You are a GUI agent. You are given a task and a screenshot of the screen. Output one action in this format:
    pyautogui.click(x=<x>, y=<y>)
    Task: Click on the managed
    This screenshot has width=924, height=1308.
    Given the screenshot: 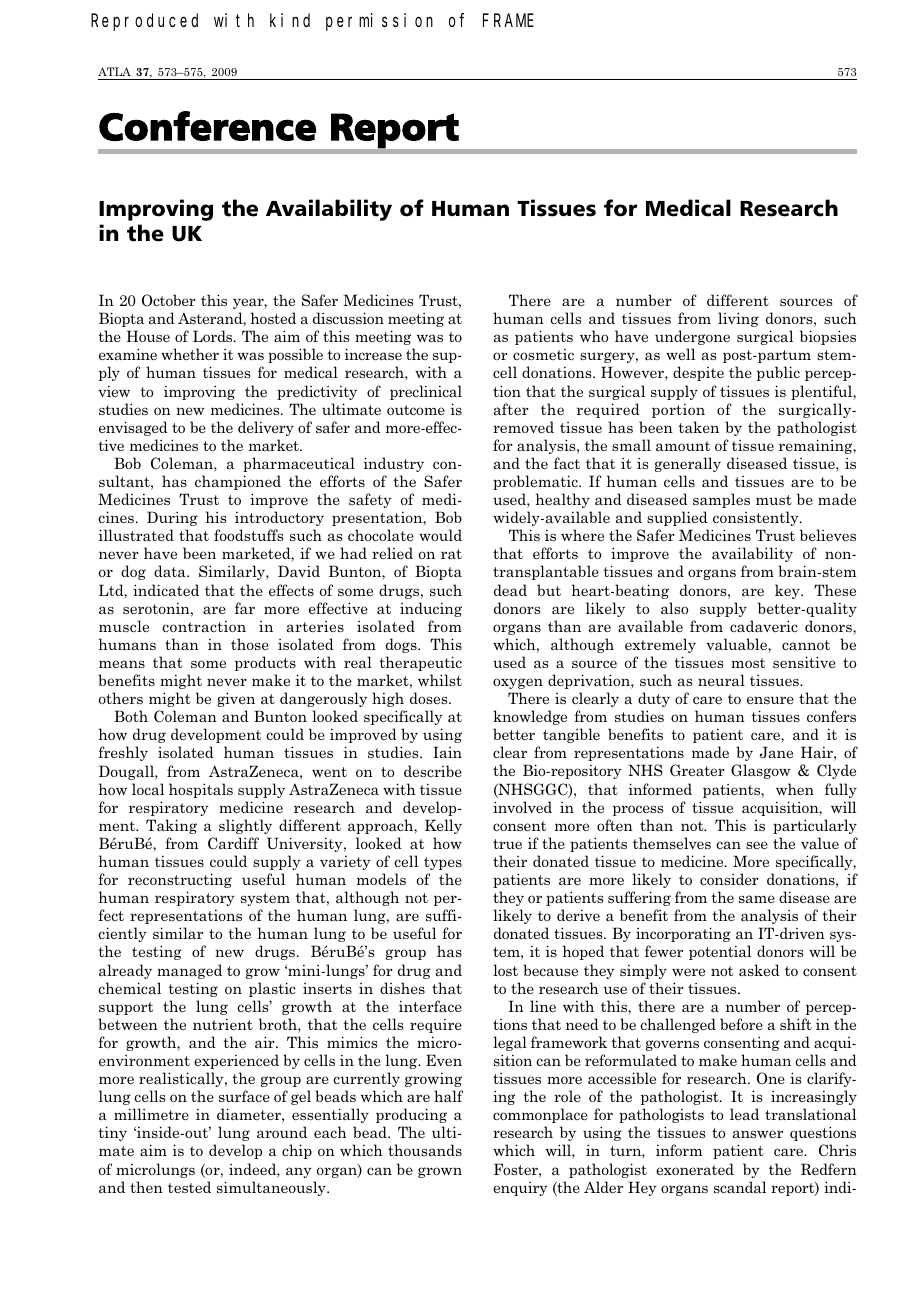 What is the action you would take?
    pyautogui.click(x=189, y=971)
